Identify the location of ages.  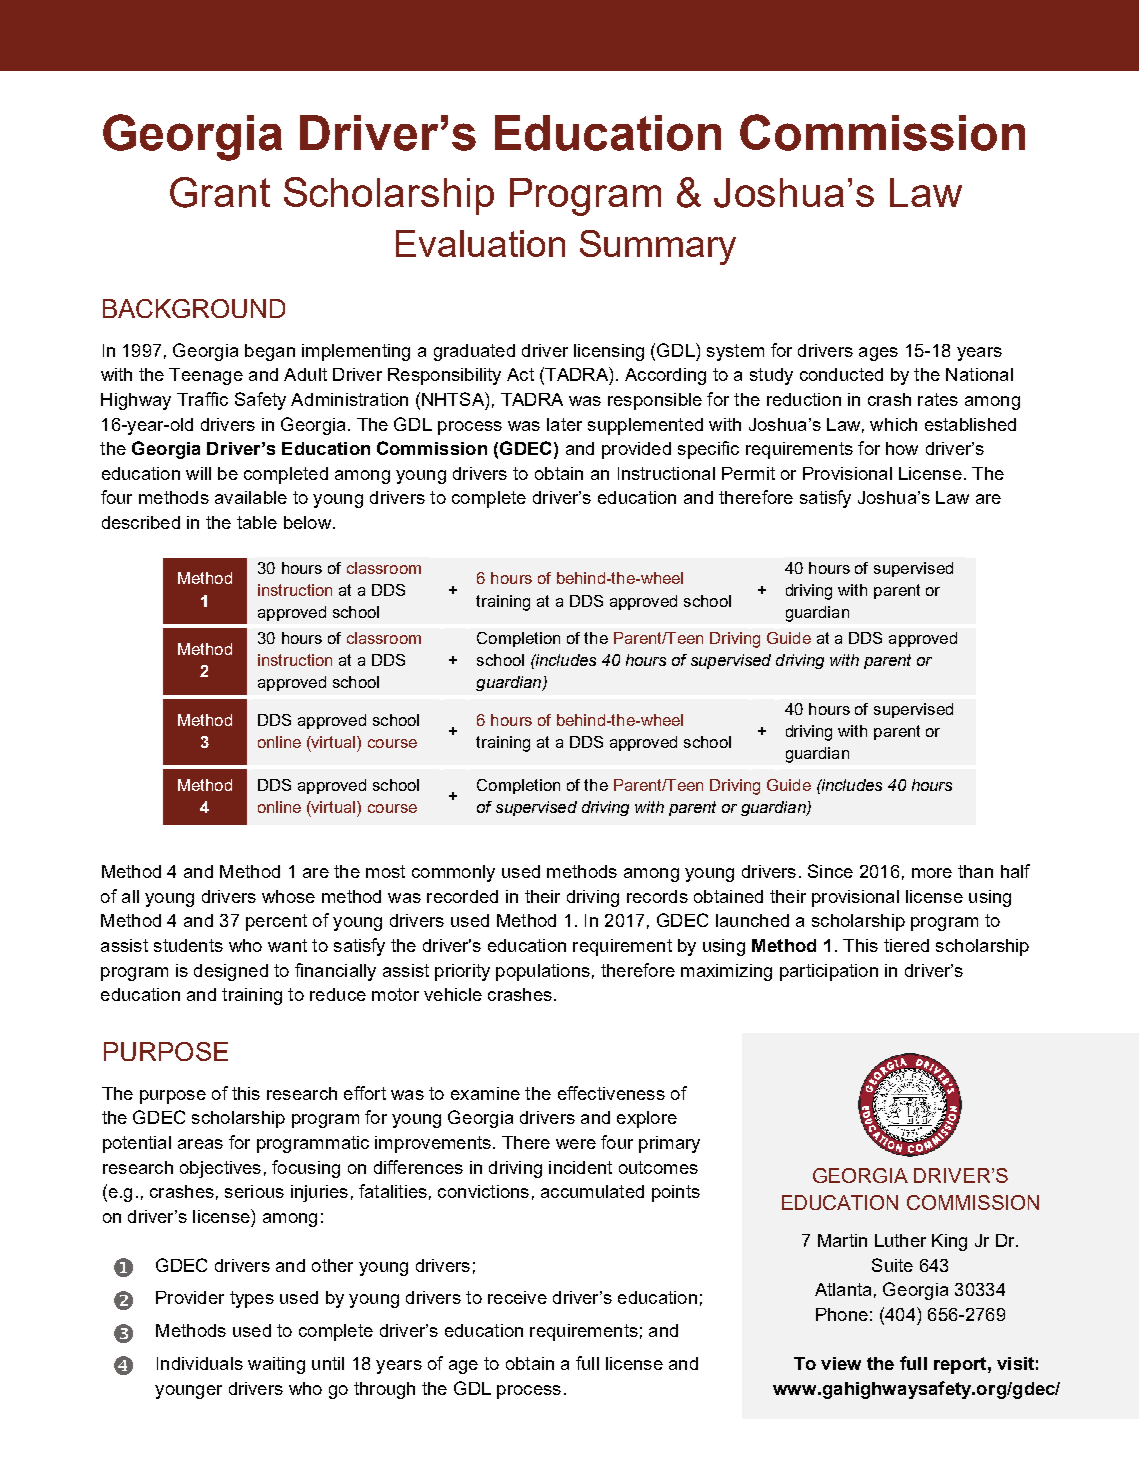
(878, 354).
